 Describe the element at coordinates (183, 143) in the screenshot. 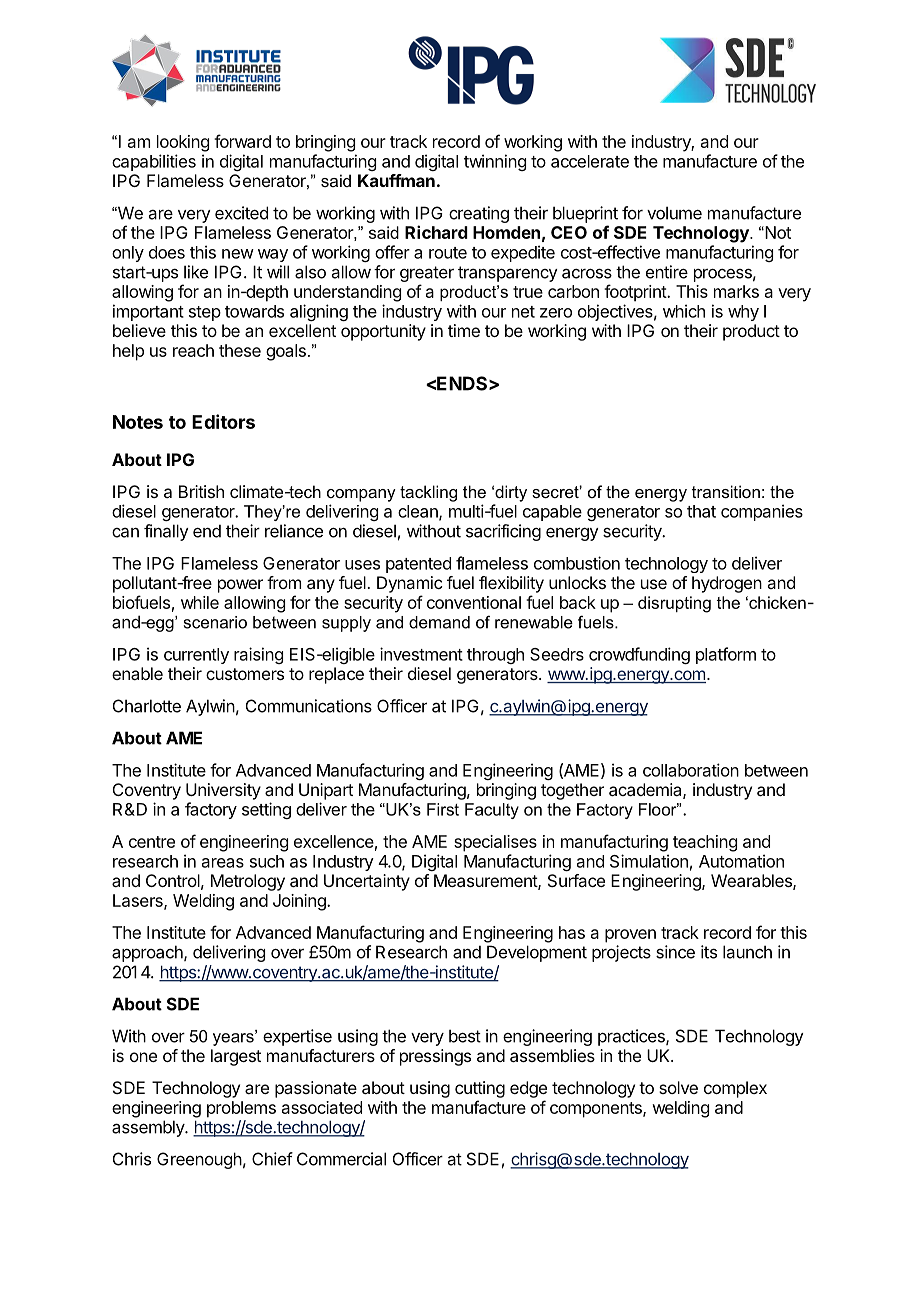

I see `looking` at that location.
